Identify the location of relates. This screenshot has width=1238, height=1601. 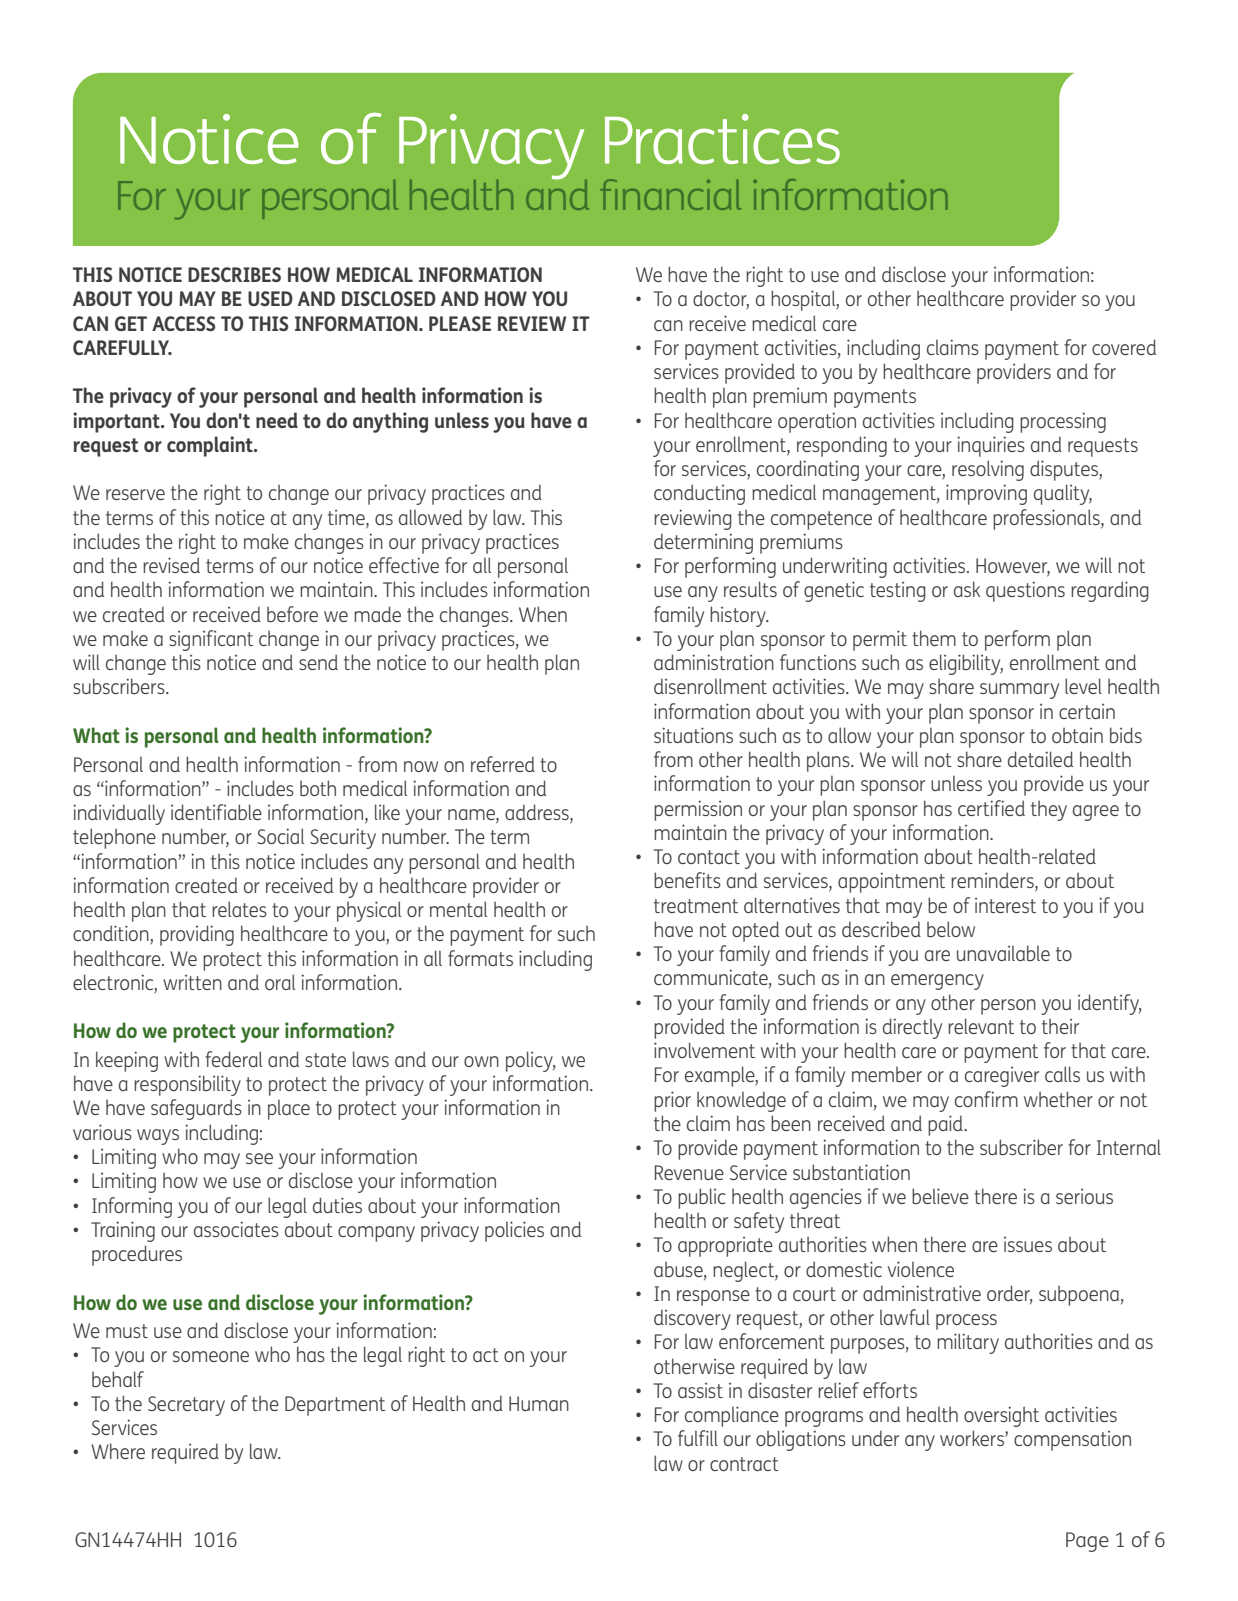
(239, 909).
